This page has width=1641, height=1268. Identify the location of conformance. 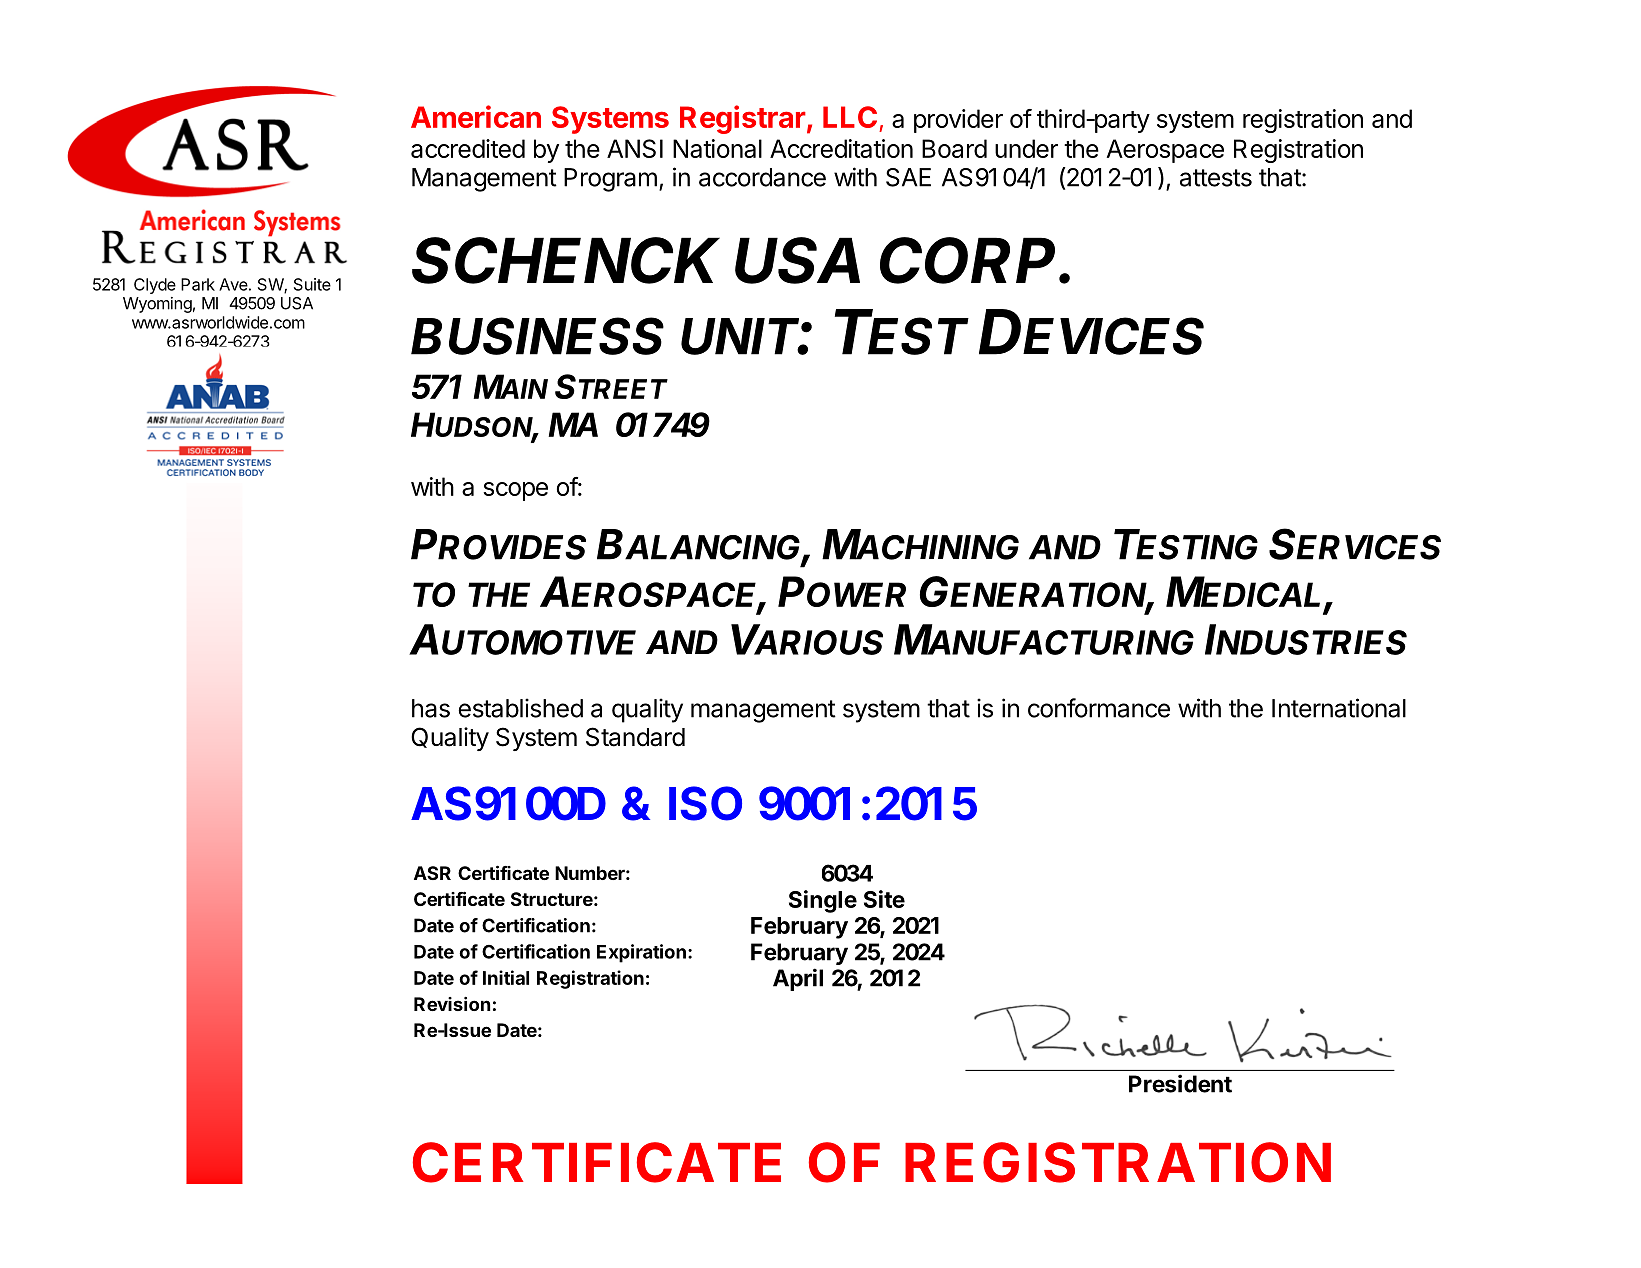
(1099, 708).
